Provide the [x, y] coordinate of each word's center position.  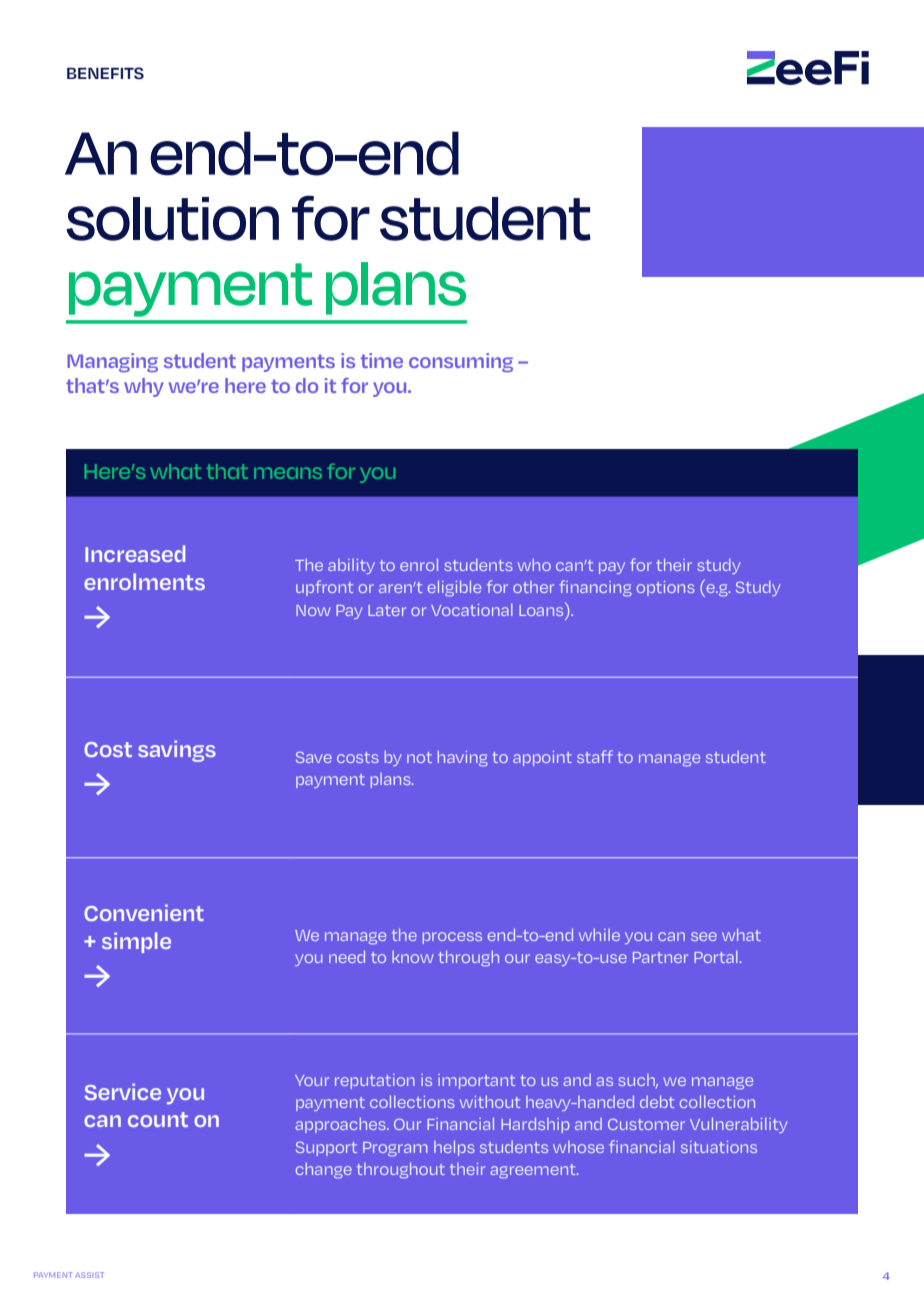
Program [395, 1149]
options [666, 588]
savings [177, 751]
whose [578, 1147]
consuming [461, 362]
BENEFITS [105, 73]
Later [387, 610]
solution [172, 219]
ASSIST [89, 1275]
